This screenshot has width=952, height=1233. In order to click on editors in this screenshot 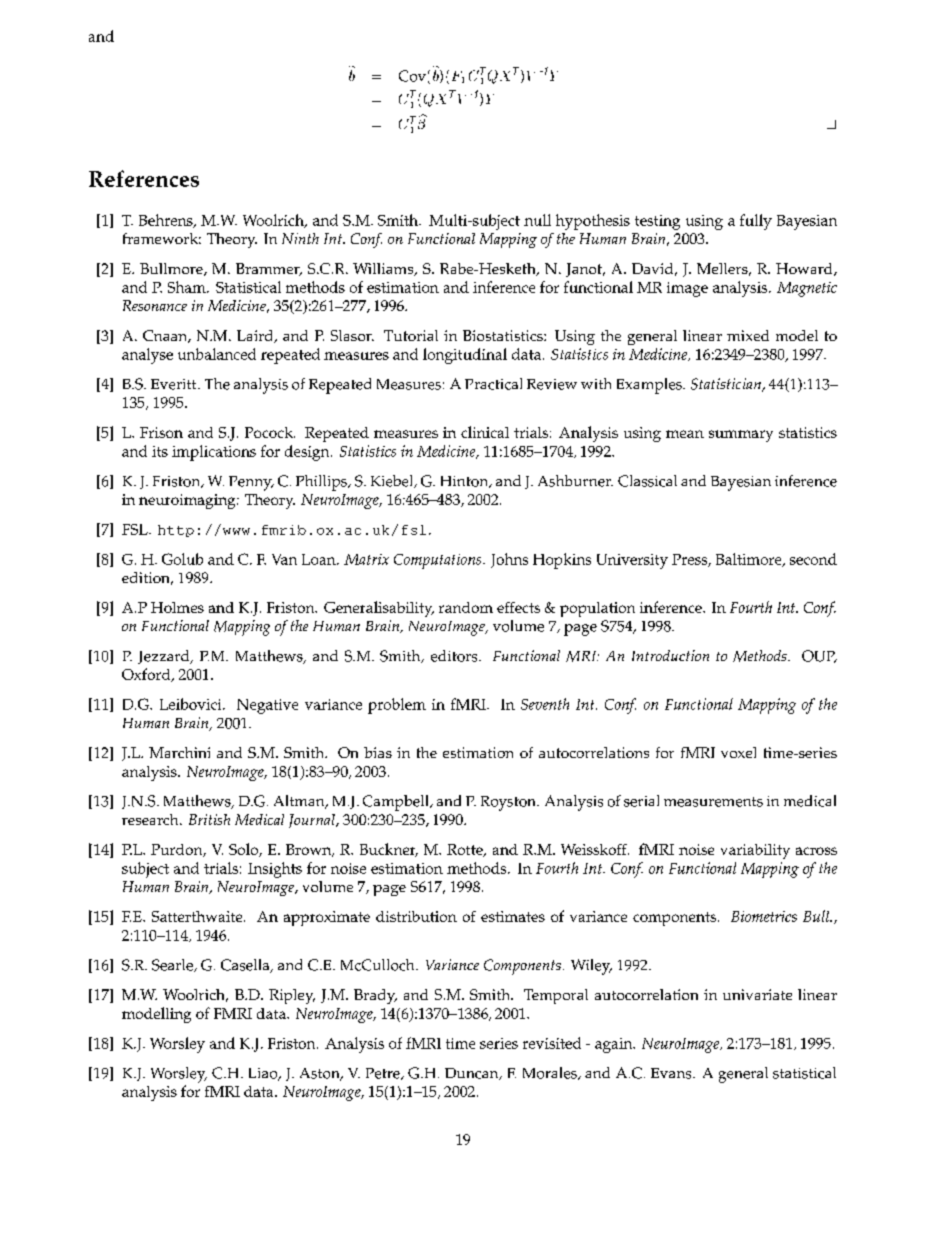, I will do `click(455, 656)`.
